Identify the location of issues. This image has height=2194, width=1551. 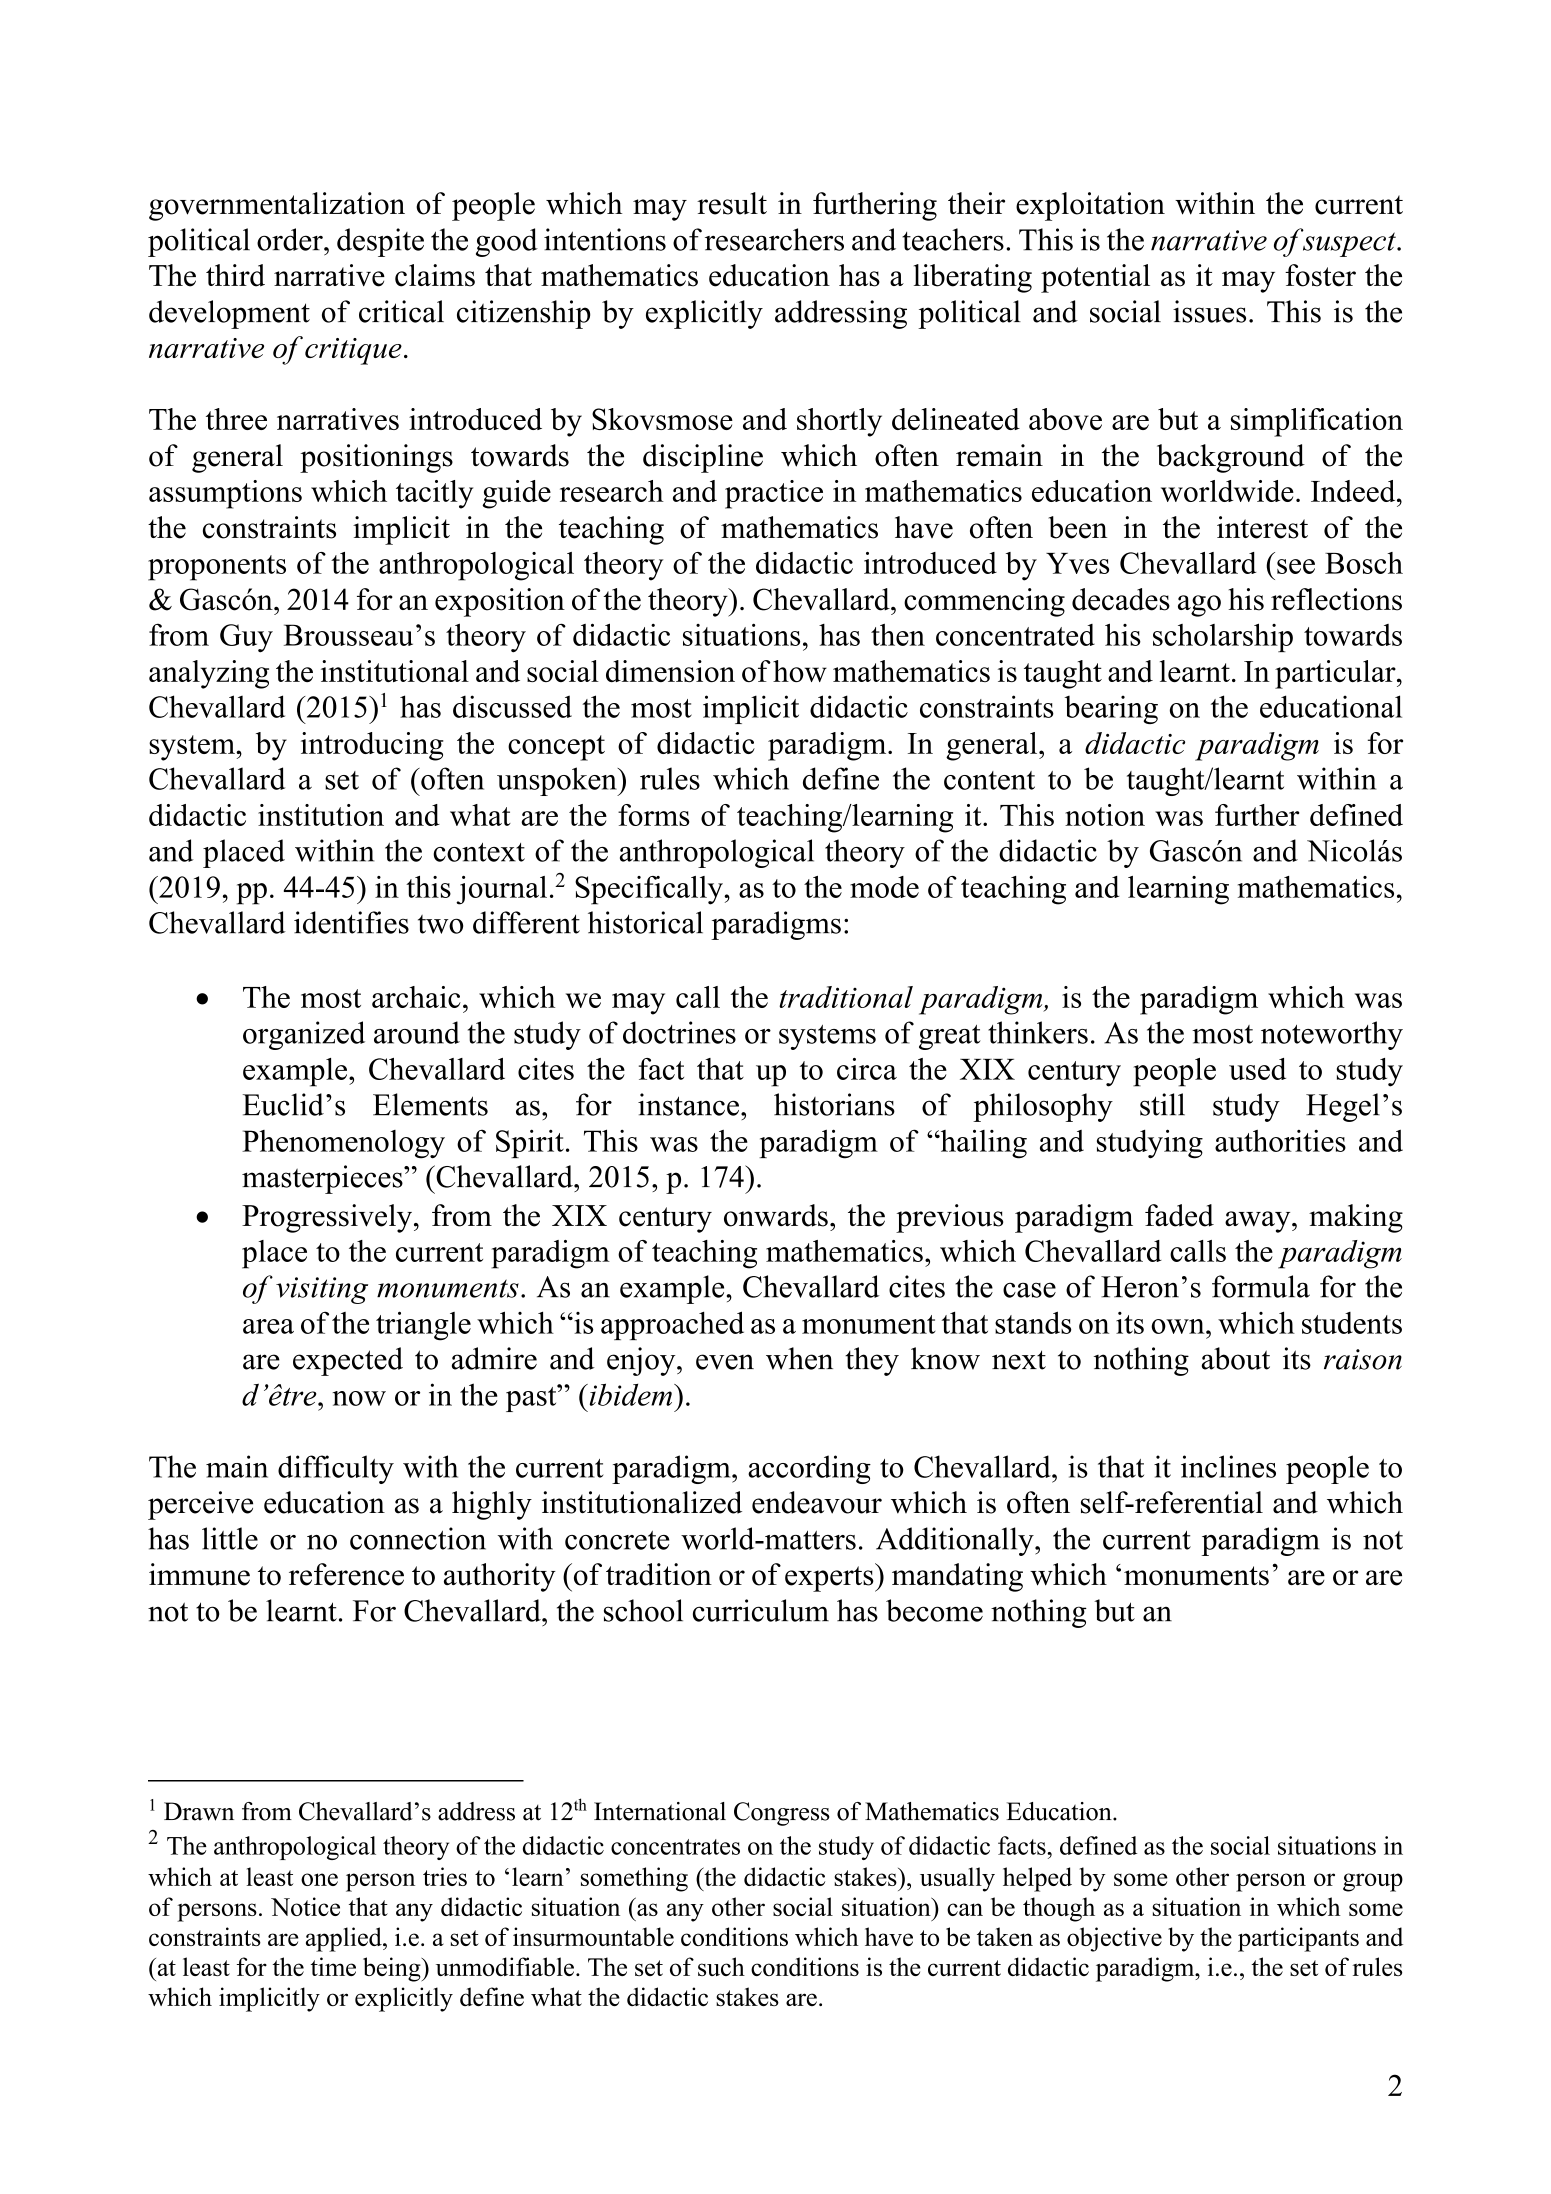
(1209, 311).
